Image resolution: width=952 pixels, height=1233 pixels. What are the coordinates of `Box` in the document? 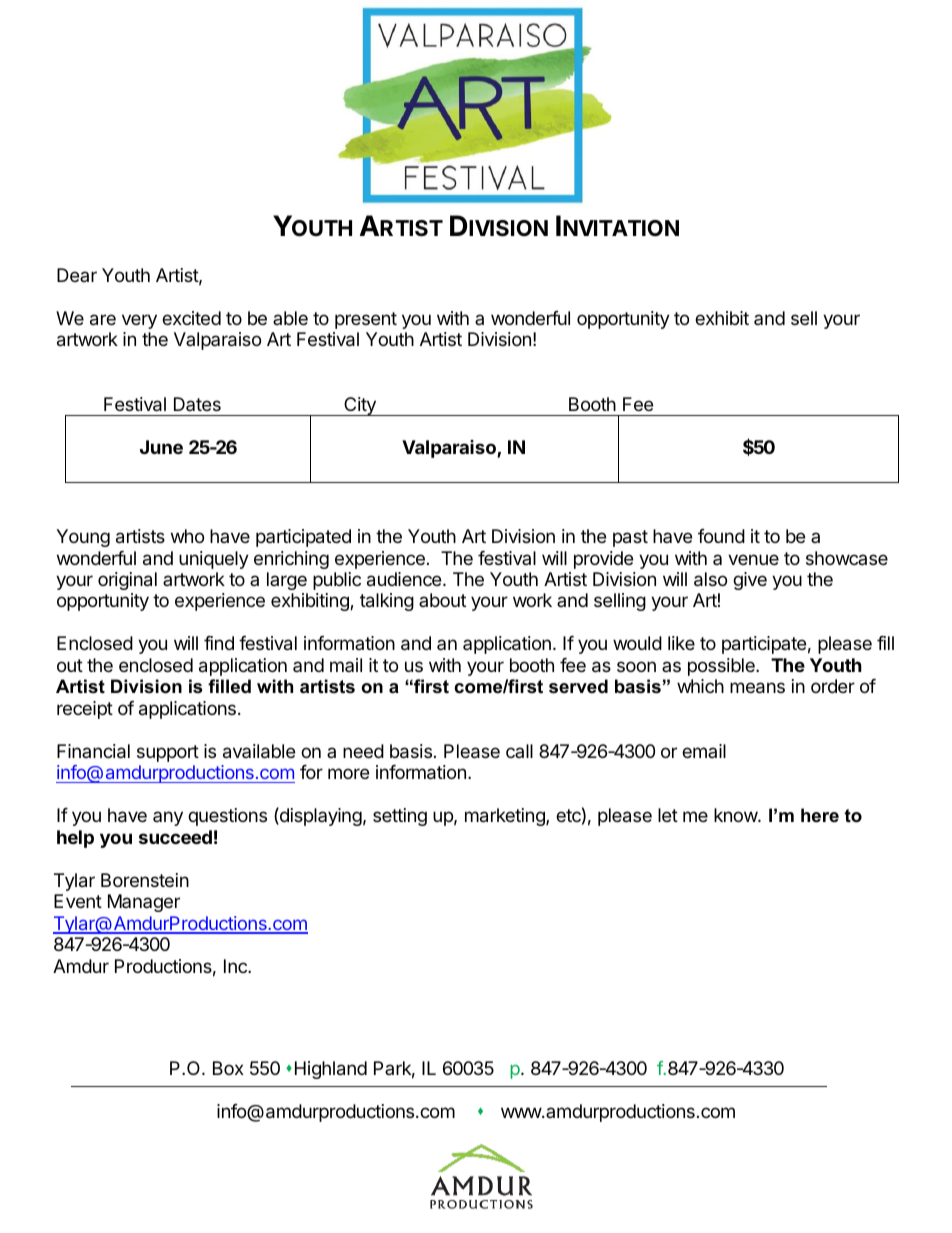 It's located at (228, 1068).
